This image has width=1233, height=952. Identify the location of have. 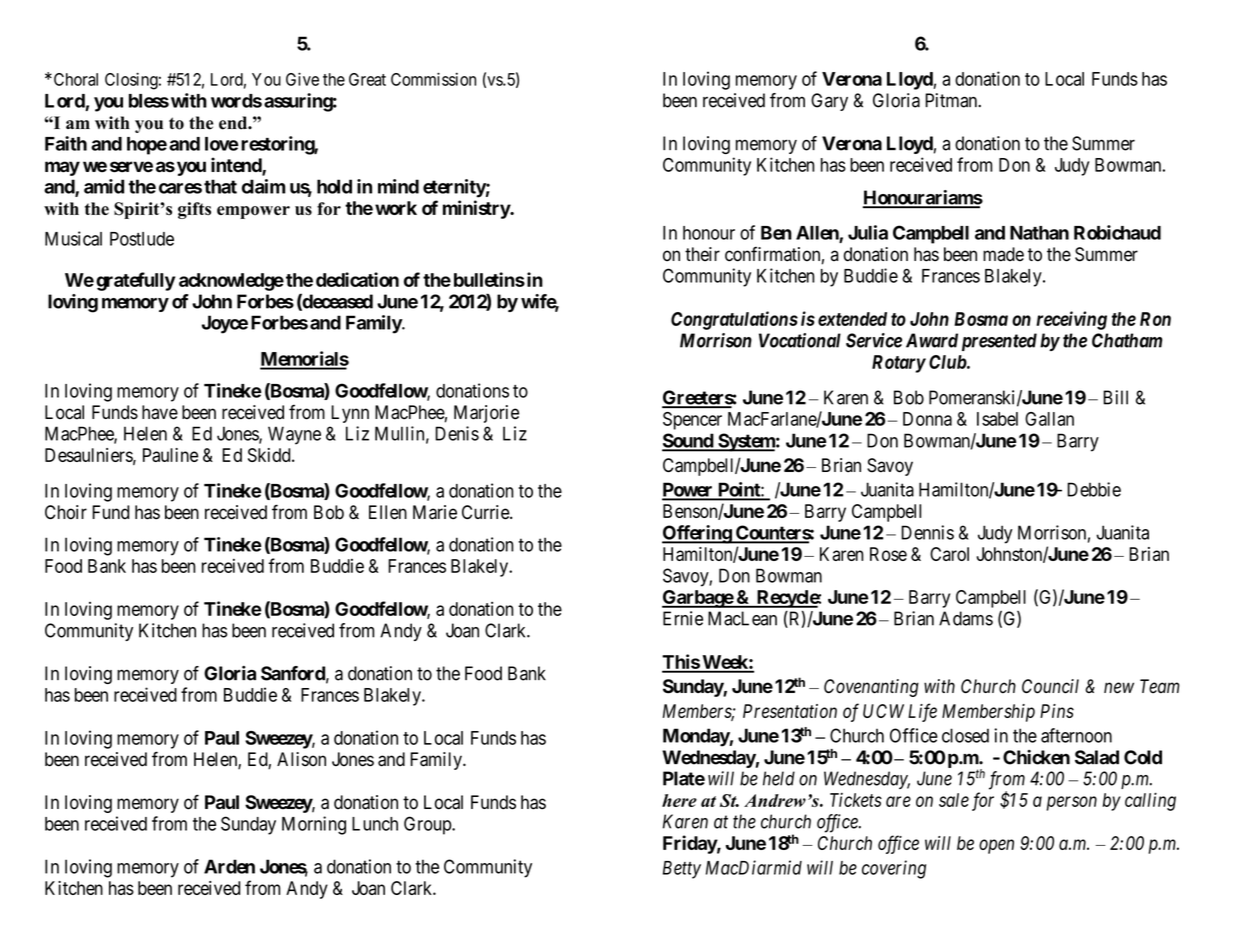
(160, 412).
